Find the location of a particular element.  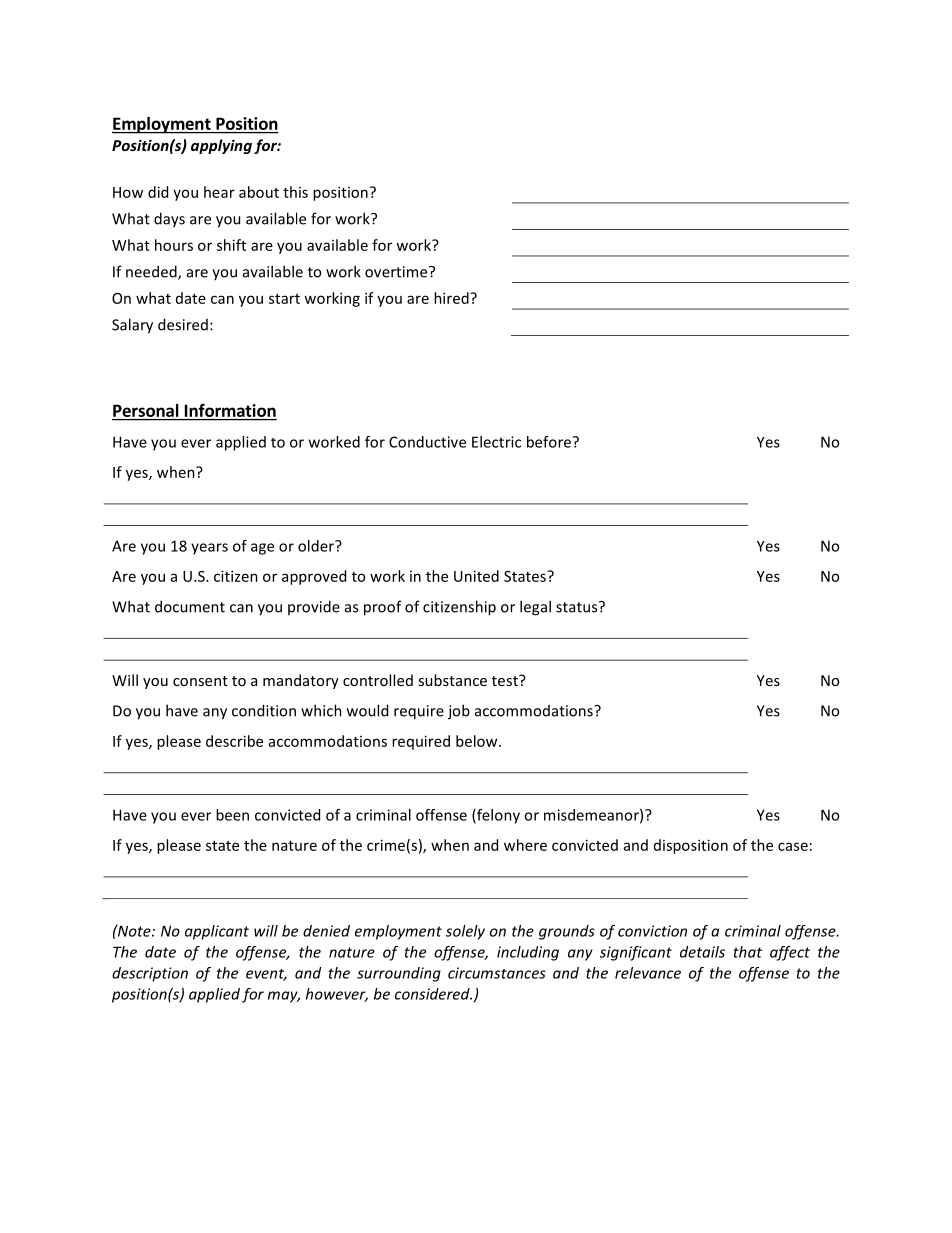

years is located at coordinates (209, 549).
